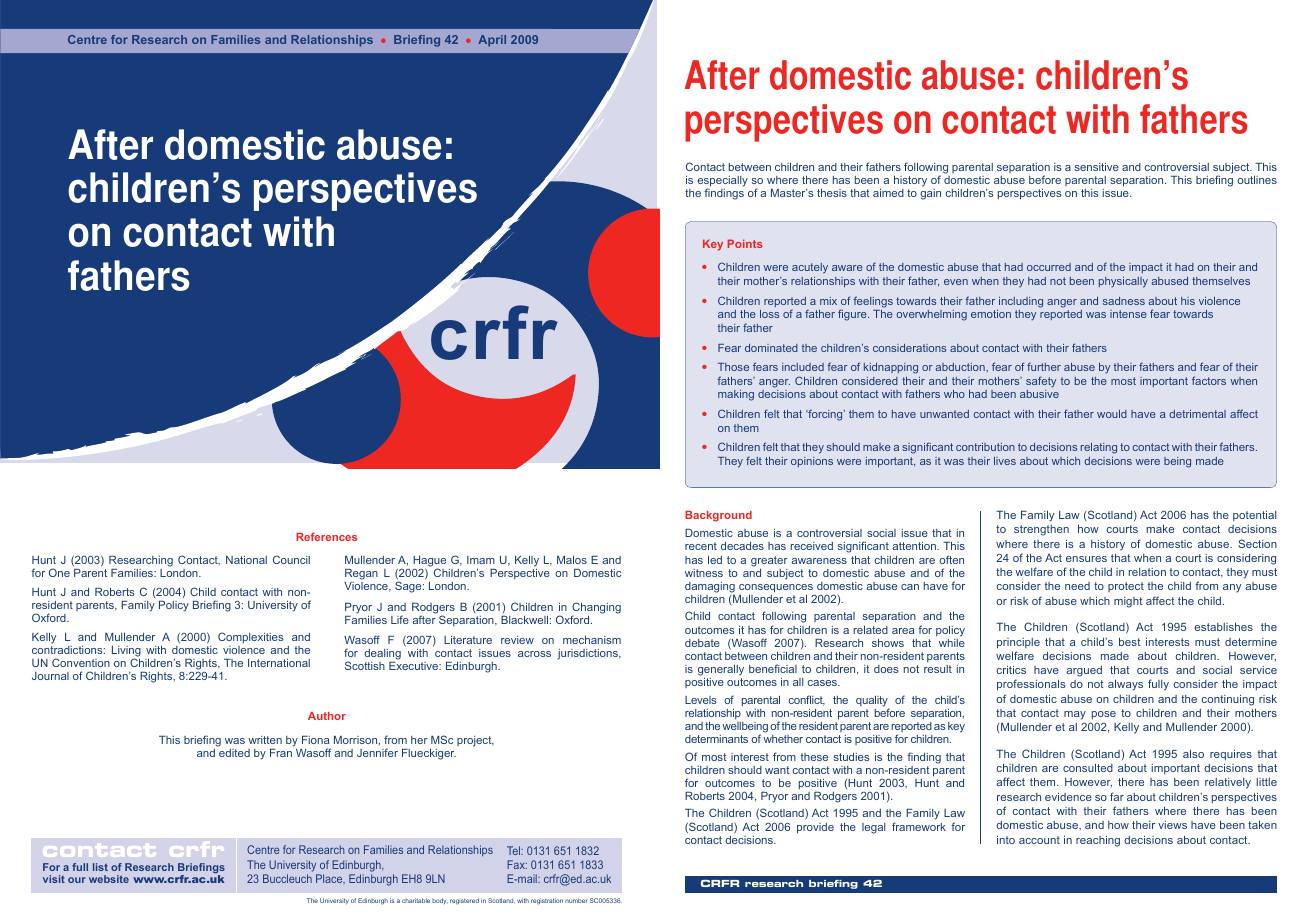 The height and width of the document is (924, 1308). Describe the element at coordinates (109, 879) in the document. I see `website` at that location.
